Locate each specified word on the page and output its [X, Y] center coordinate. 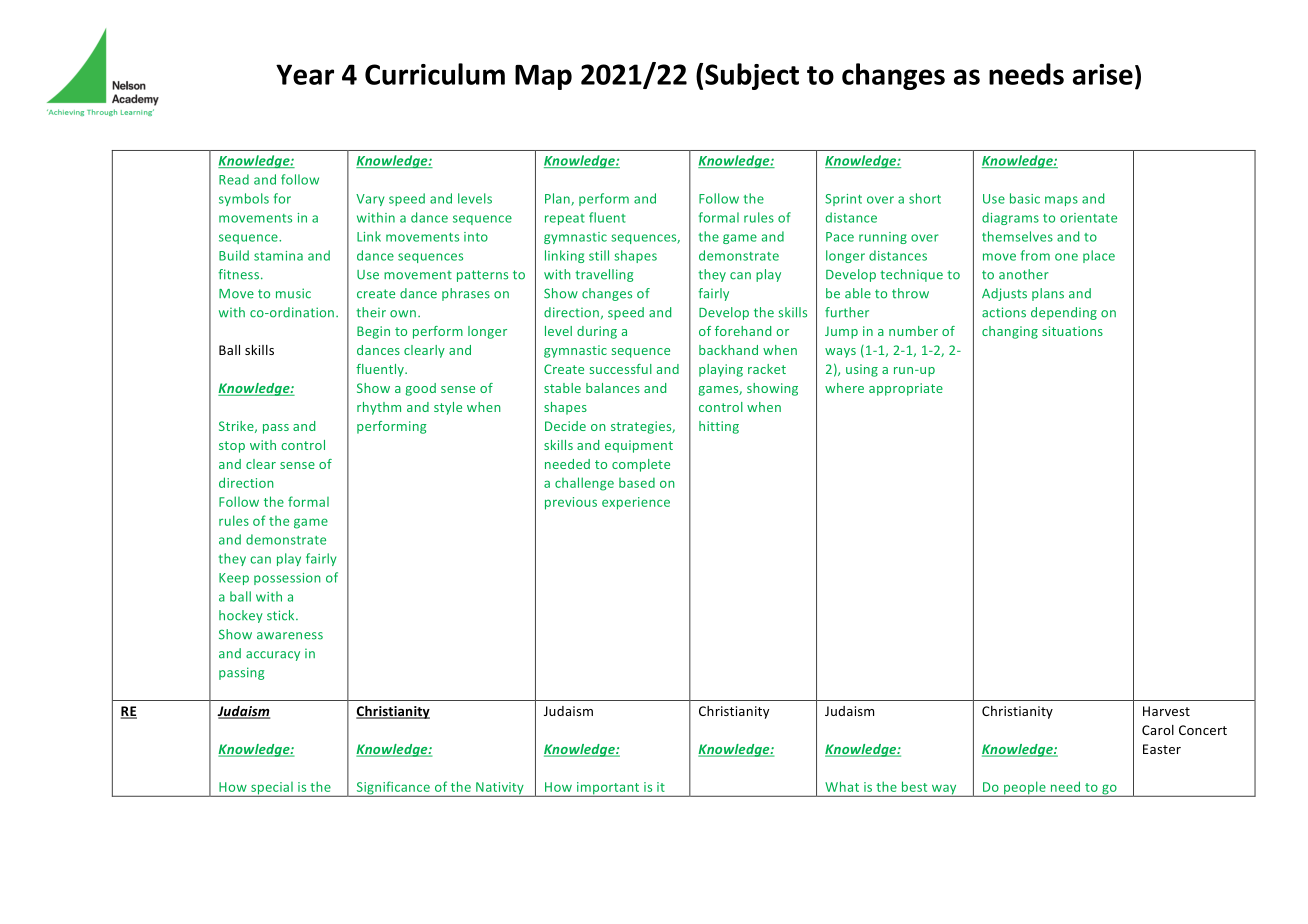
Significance [393, 789]
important [608, 789]
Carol [1158, 730]
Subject [752, 76]
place [1099, 256]
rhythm [379, 408]
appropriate [906, 389]
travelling [604, 275]
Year [305, 74]
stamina [278, 256]
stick [282, 615]
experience [636, 503]
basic [1025, 198]
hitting [719, 427]
